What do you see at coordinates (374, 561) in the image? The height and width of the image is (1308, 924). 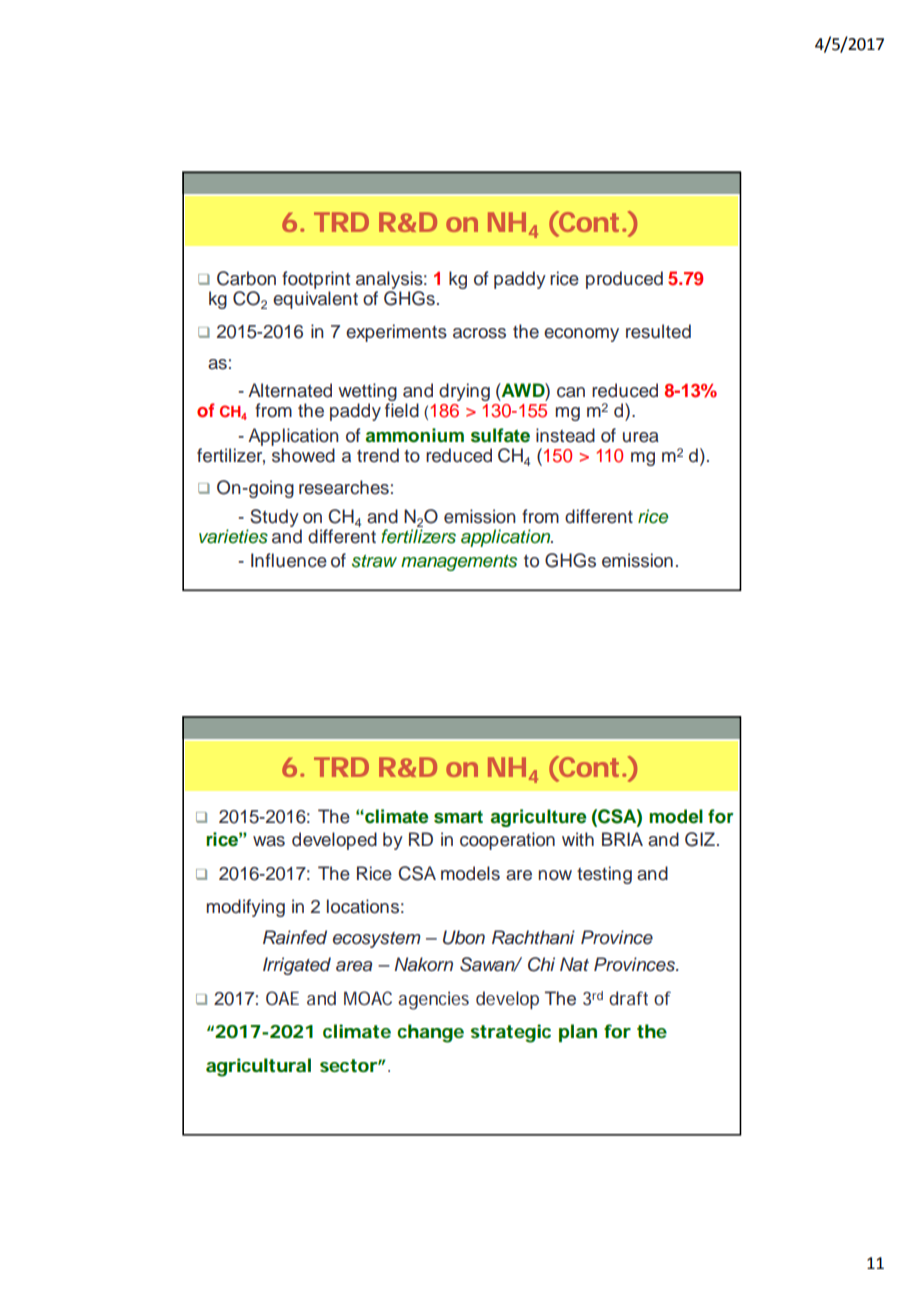 I see `straw` at bounding box center [374, 561].
